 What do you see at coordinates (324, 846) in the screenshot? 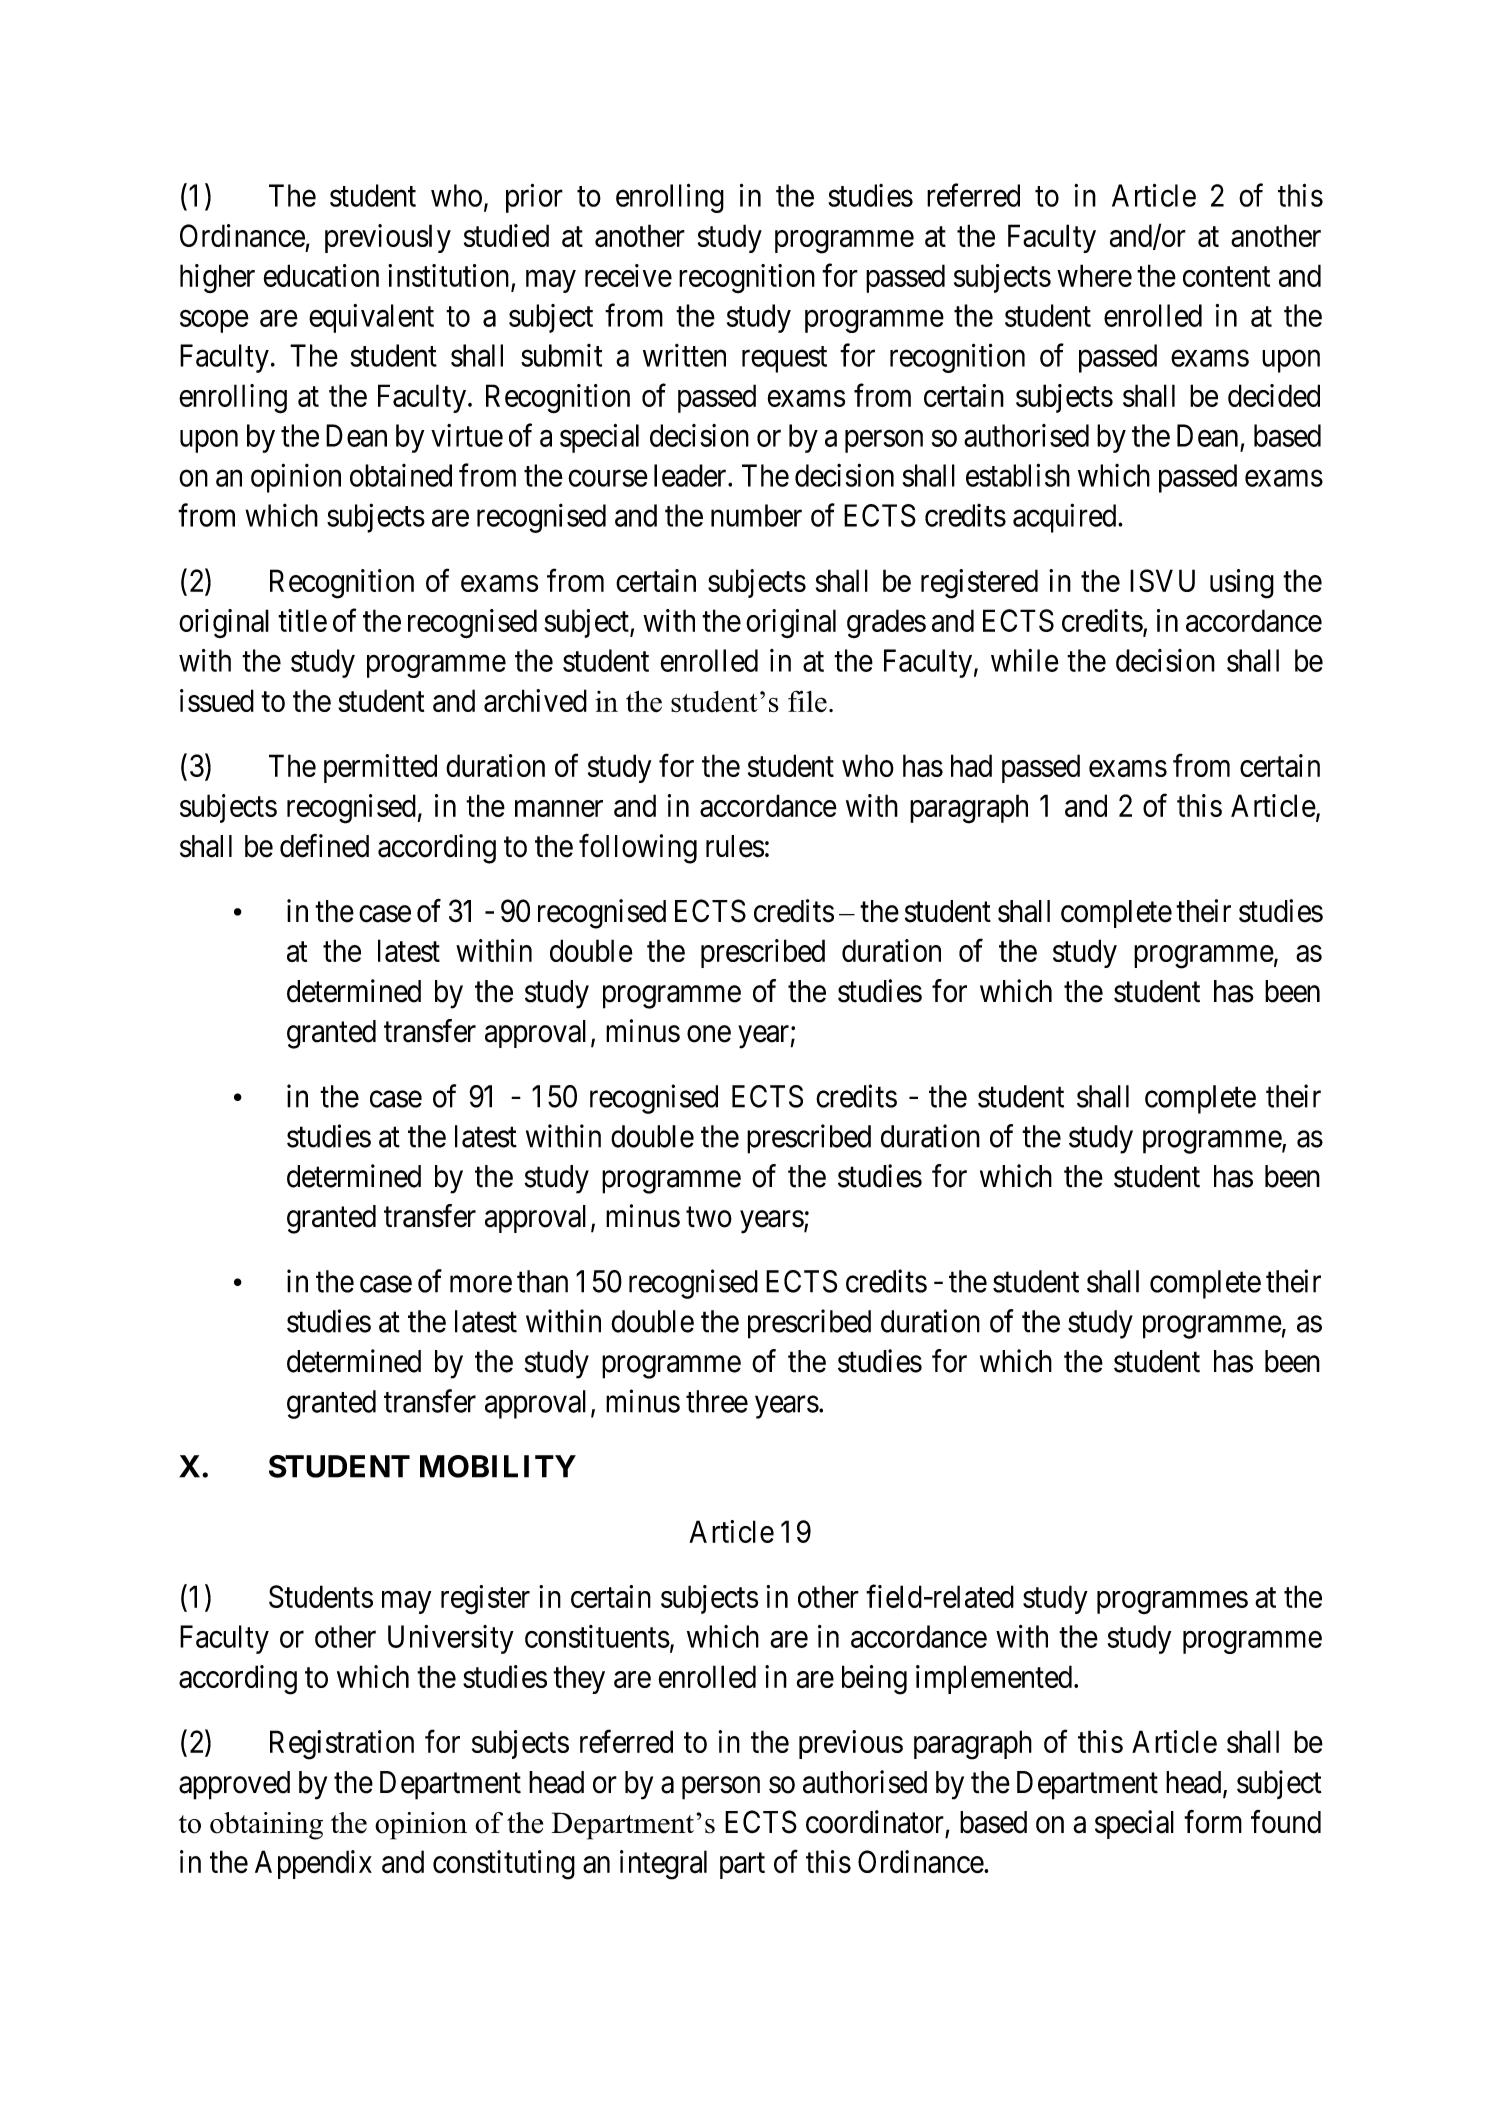
I see `defined` at bounding box center [324, 846].
